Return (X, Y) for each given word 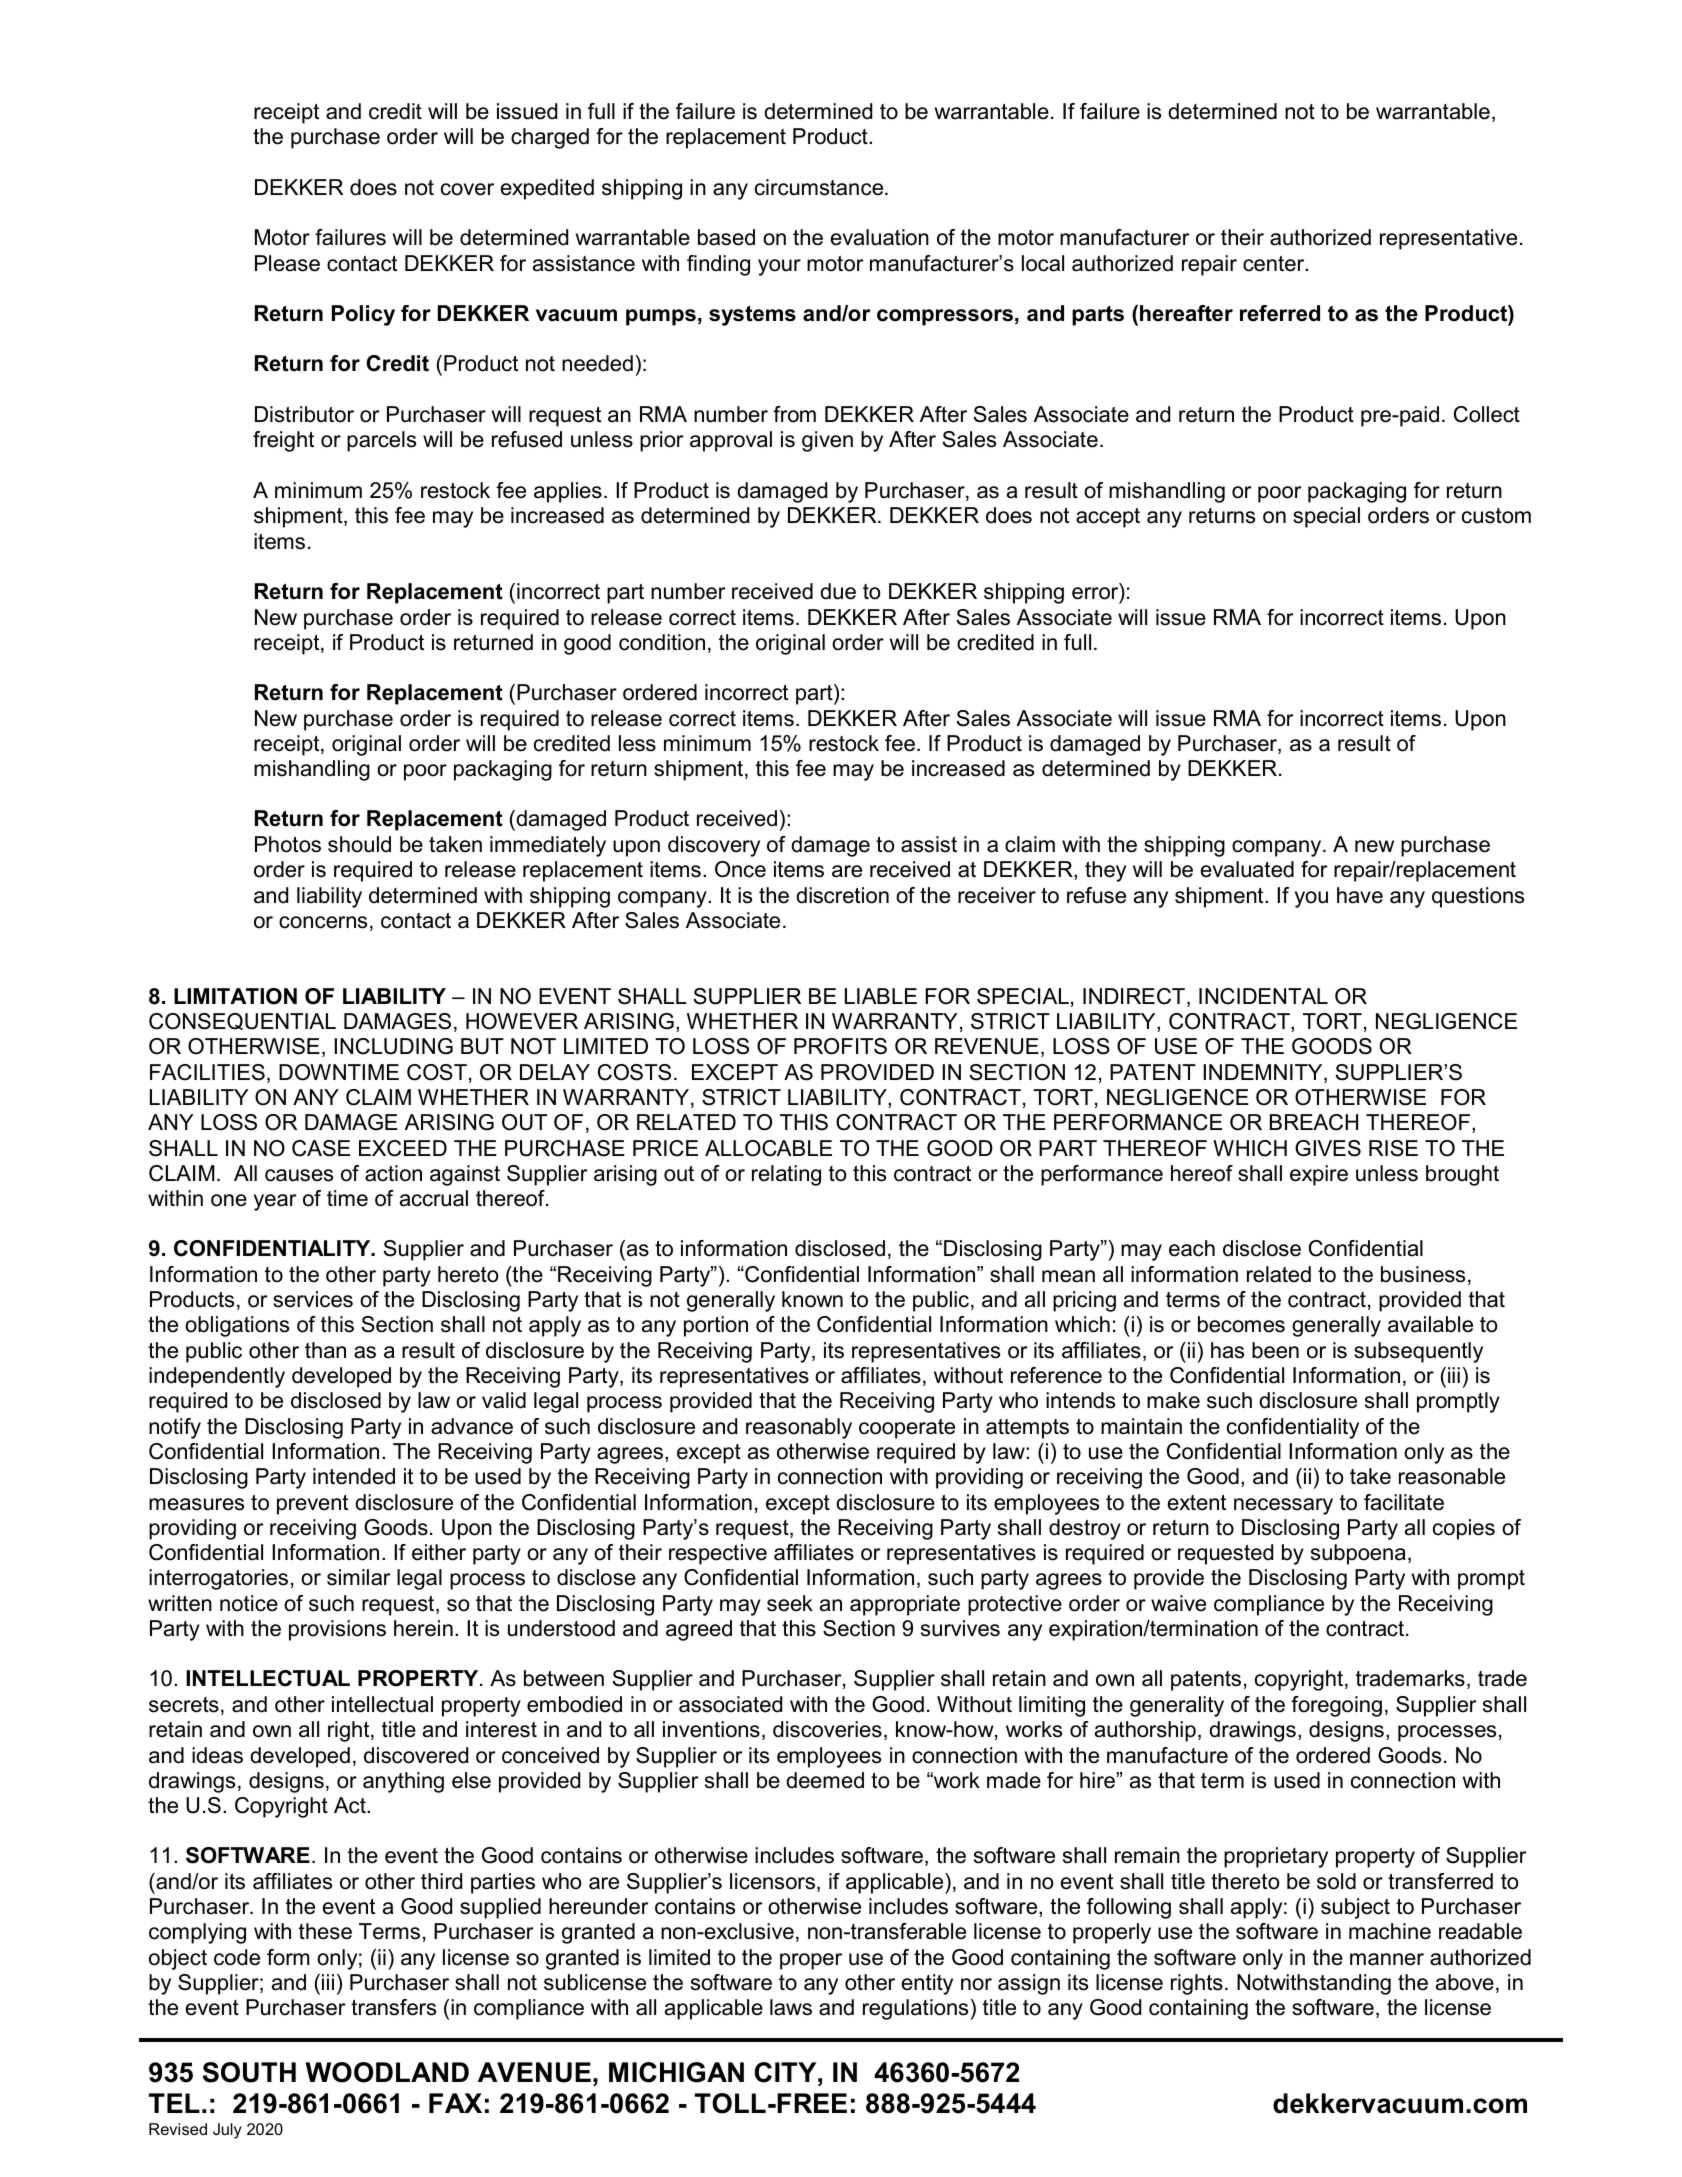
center (1275, 264)
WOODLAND (387, 2072)
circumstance (820, 187)
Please (287, 263)
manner (1387, 1959)
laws (791, 2007)
